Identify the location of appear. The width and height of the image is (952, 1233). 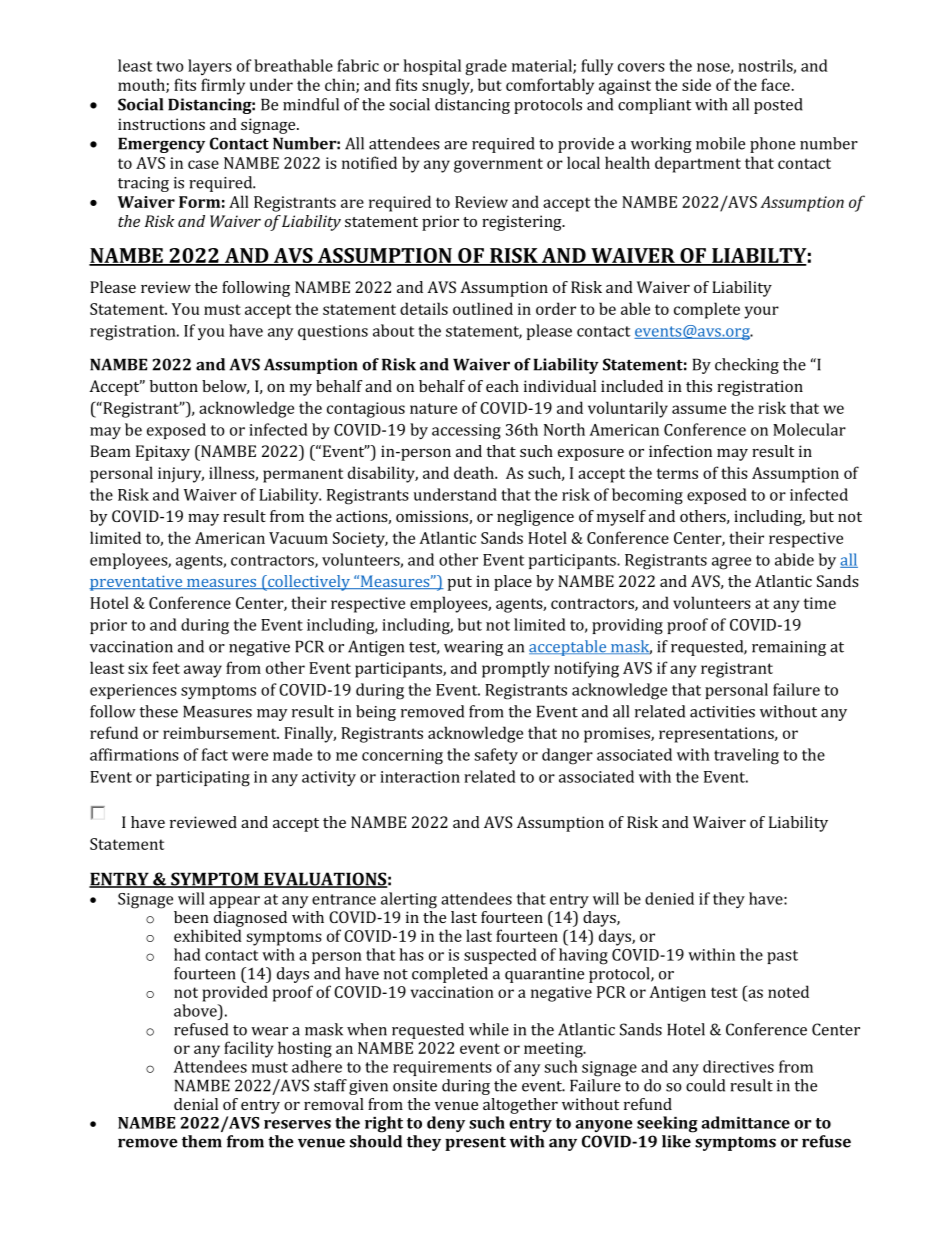
(234, 902).
